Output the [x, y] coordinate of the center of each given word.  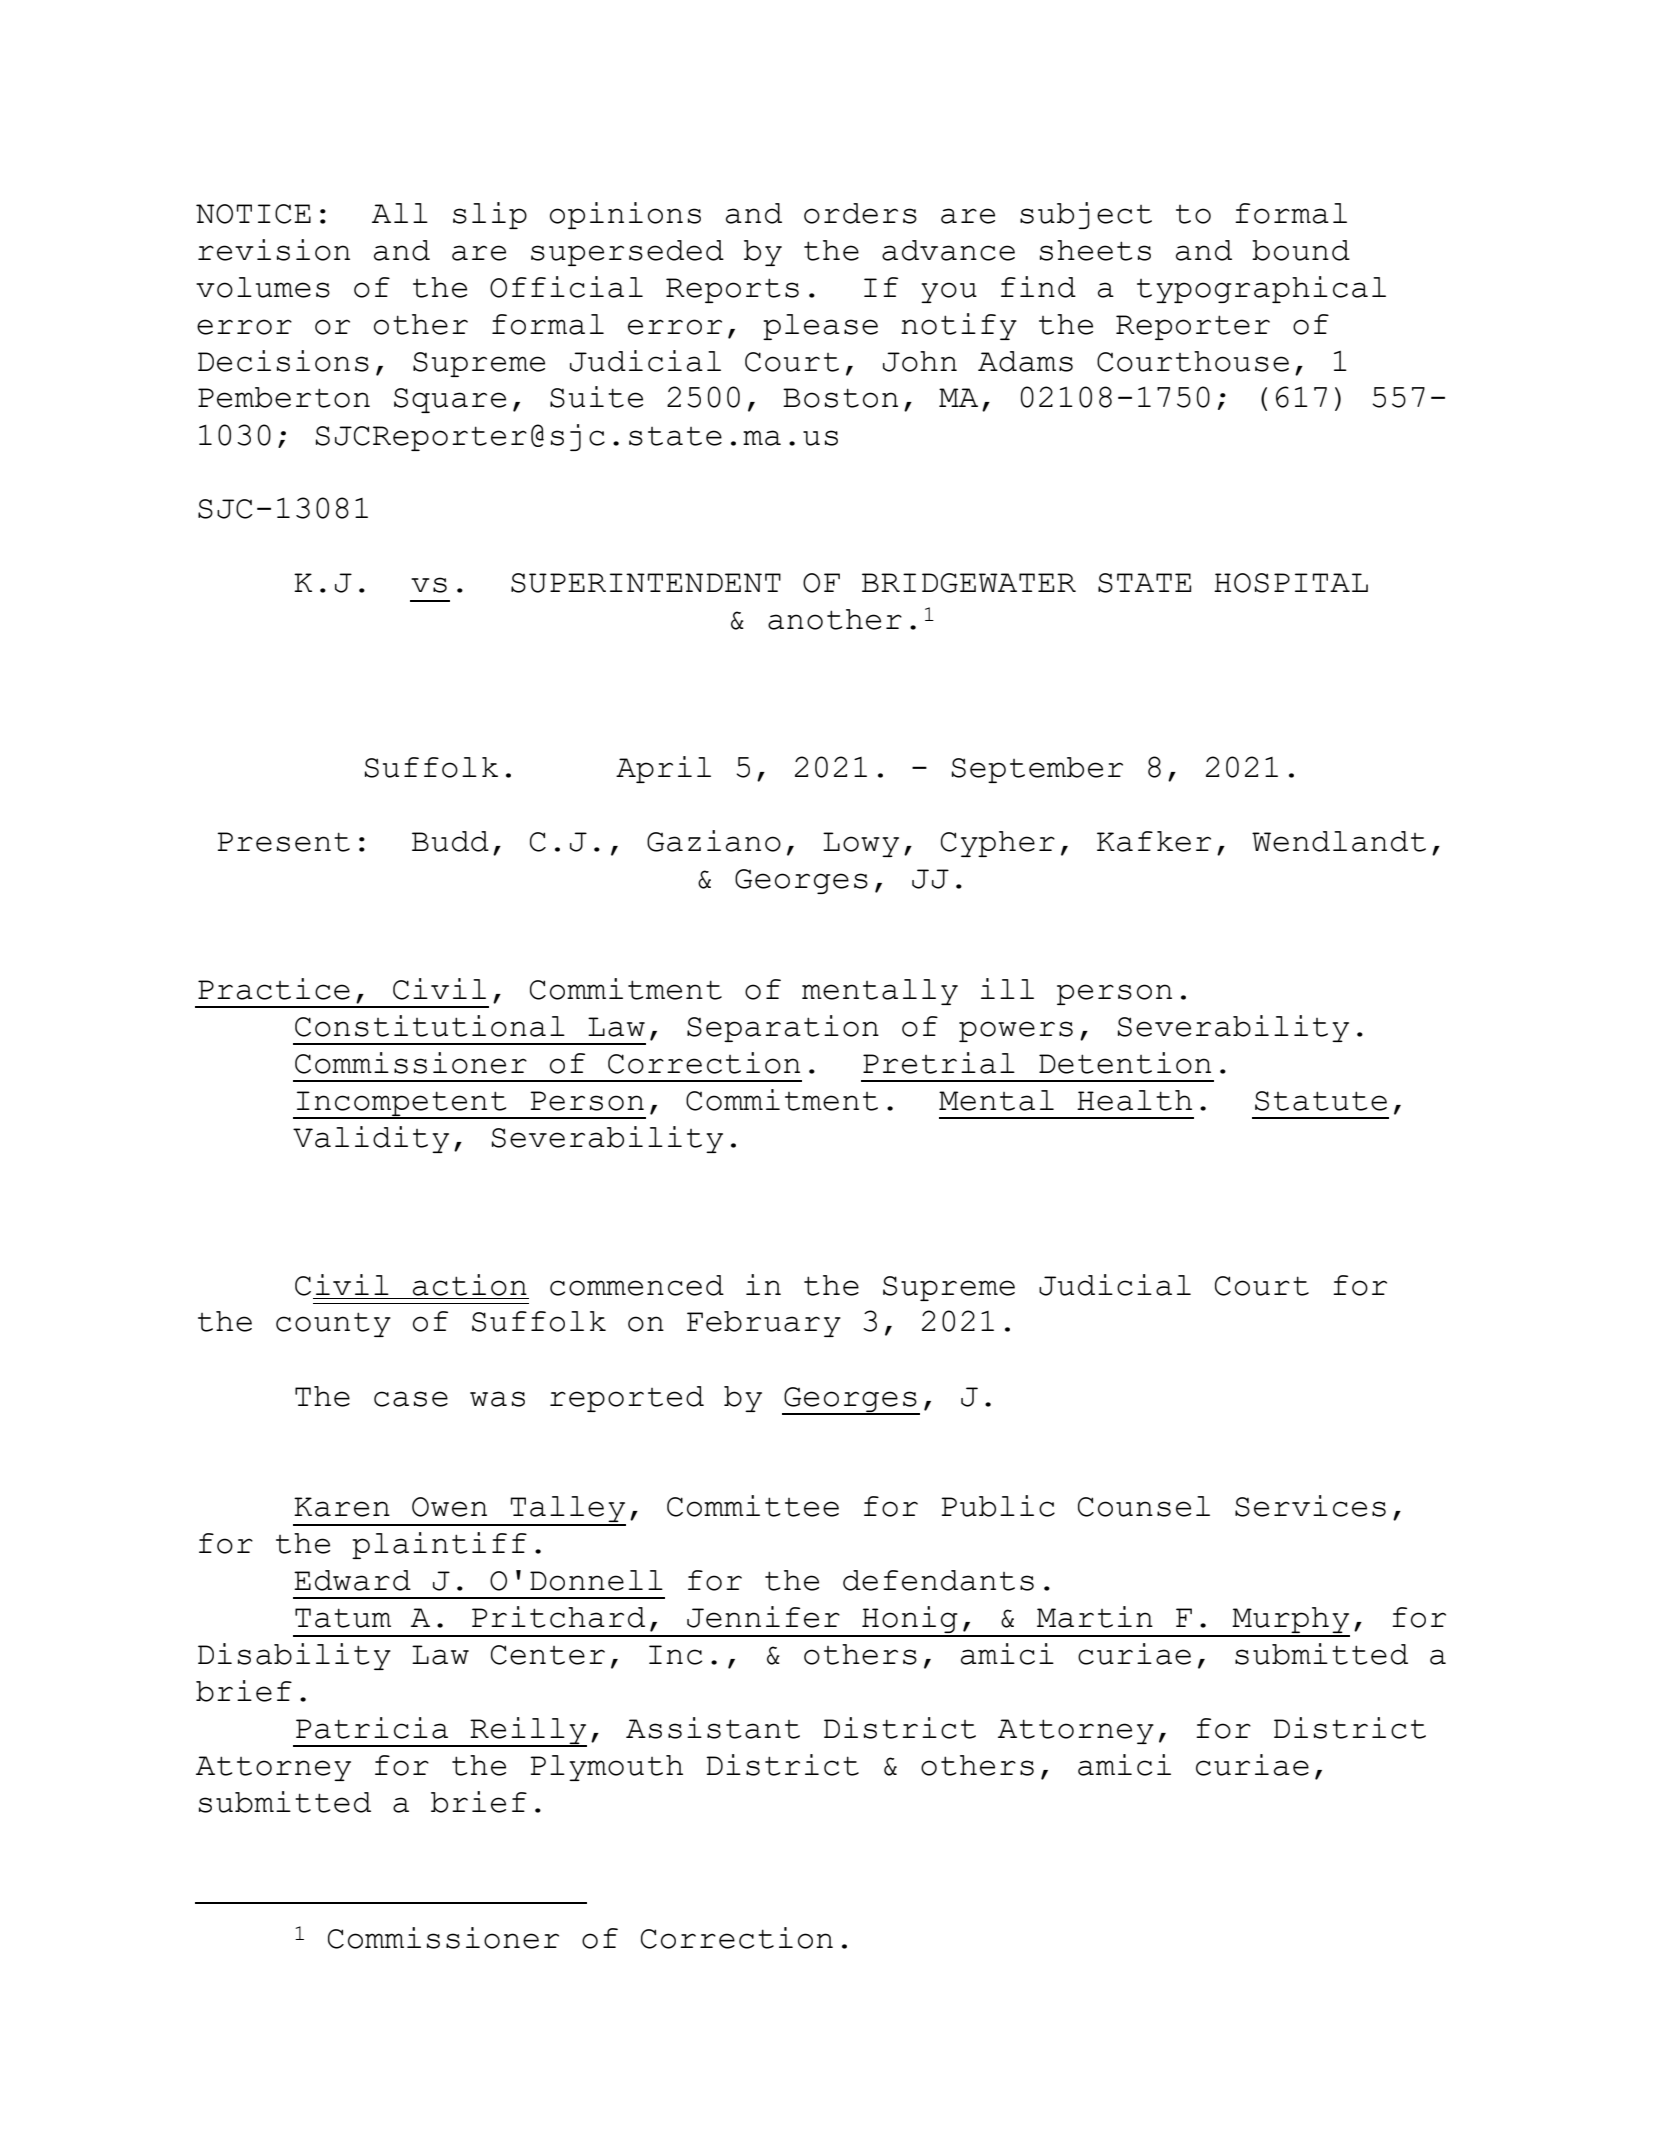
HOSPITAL [1291, 583]
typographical [1261, 289]
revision [274, 250]
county [333, 1324]
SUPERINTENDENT [646, 583]
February [764, 1324]
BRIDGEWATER [969, 583]
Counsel [1144, 1506]
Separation [783, 1028]
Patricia [372, 1728]
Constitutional [430, 1026]
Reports [732, 290]
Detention [1125, 1063]
